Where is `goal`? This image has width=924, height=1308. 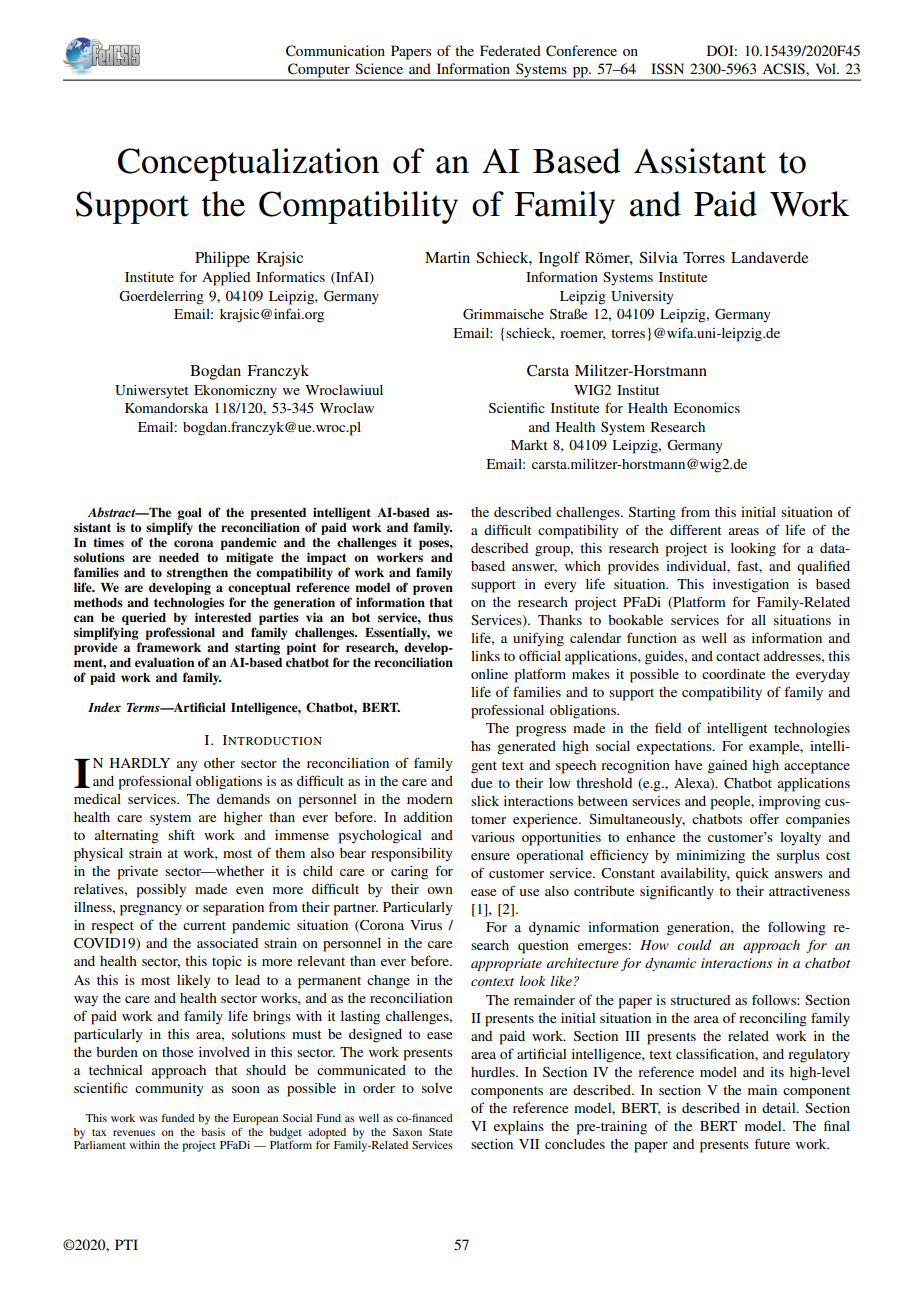 goal is located at coordinates (190, 514).
